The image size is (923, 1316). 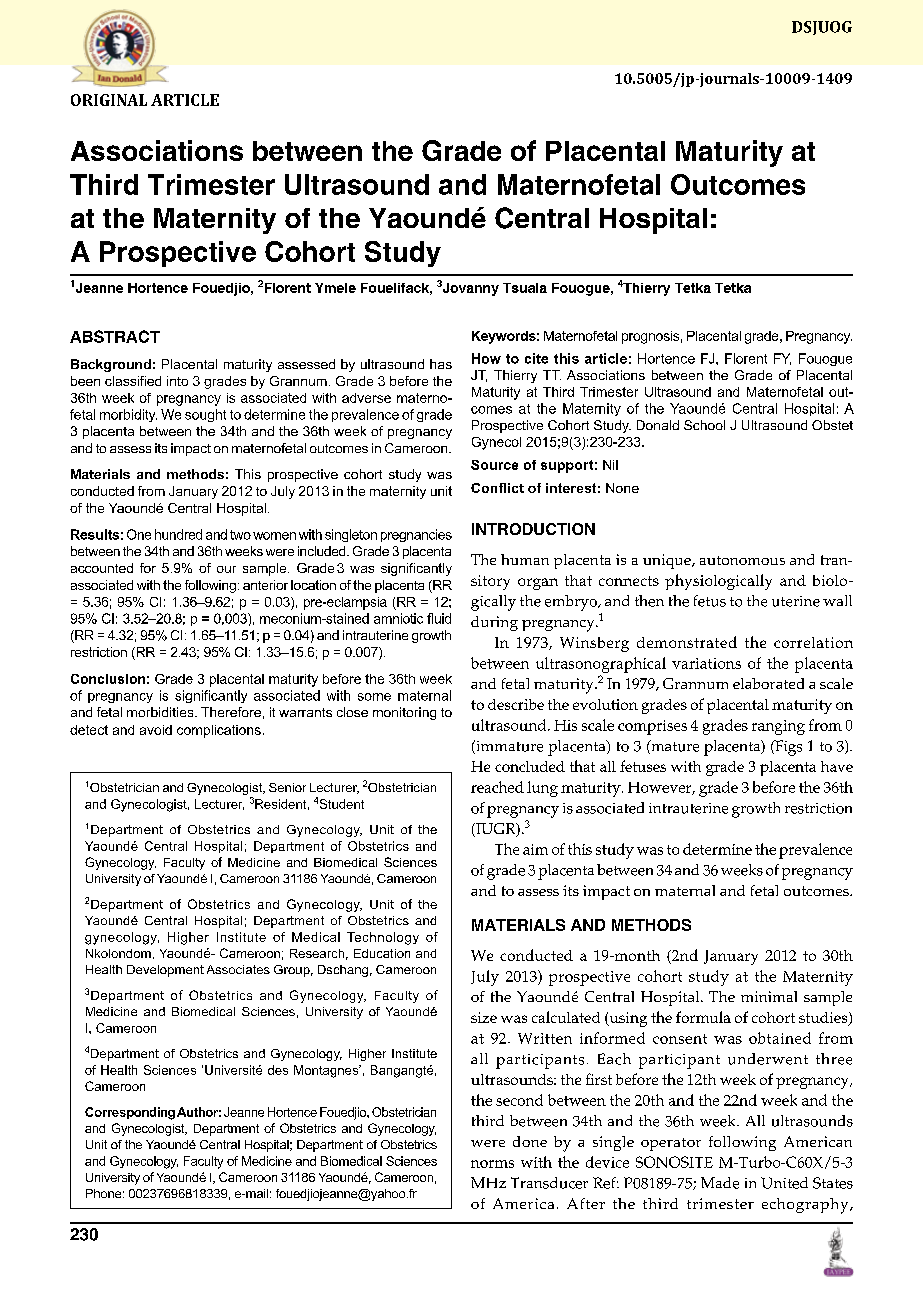 What do you see at coordinates (177, 381) in the screenshot?
I see `into` at bounding box center [177, 381].
